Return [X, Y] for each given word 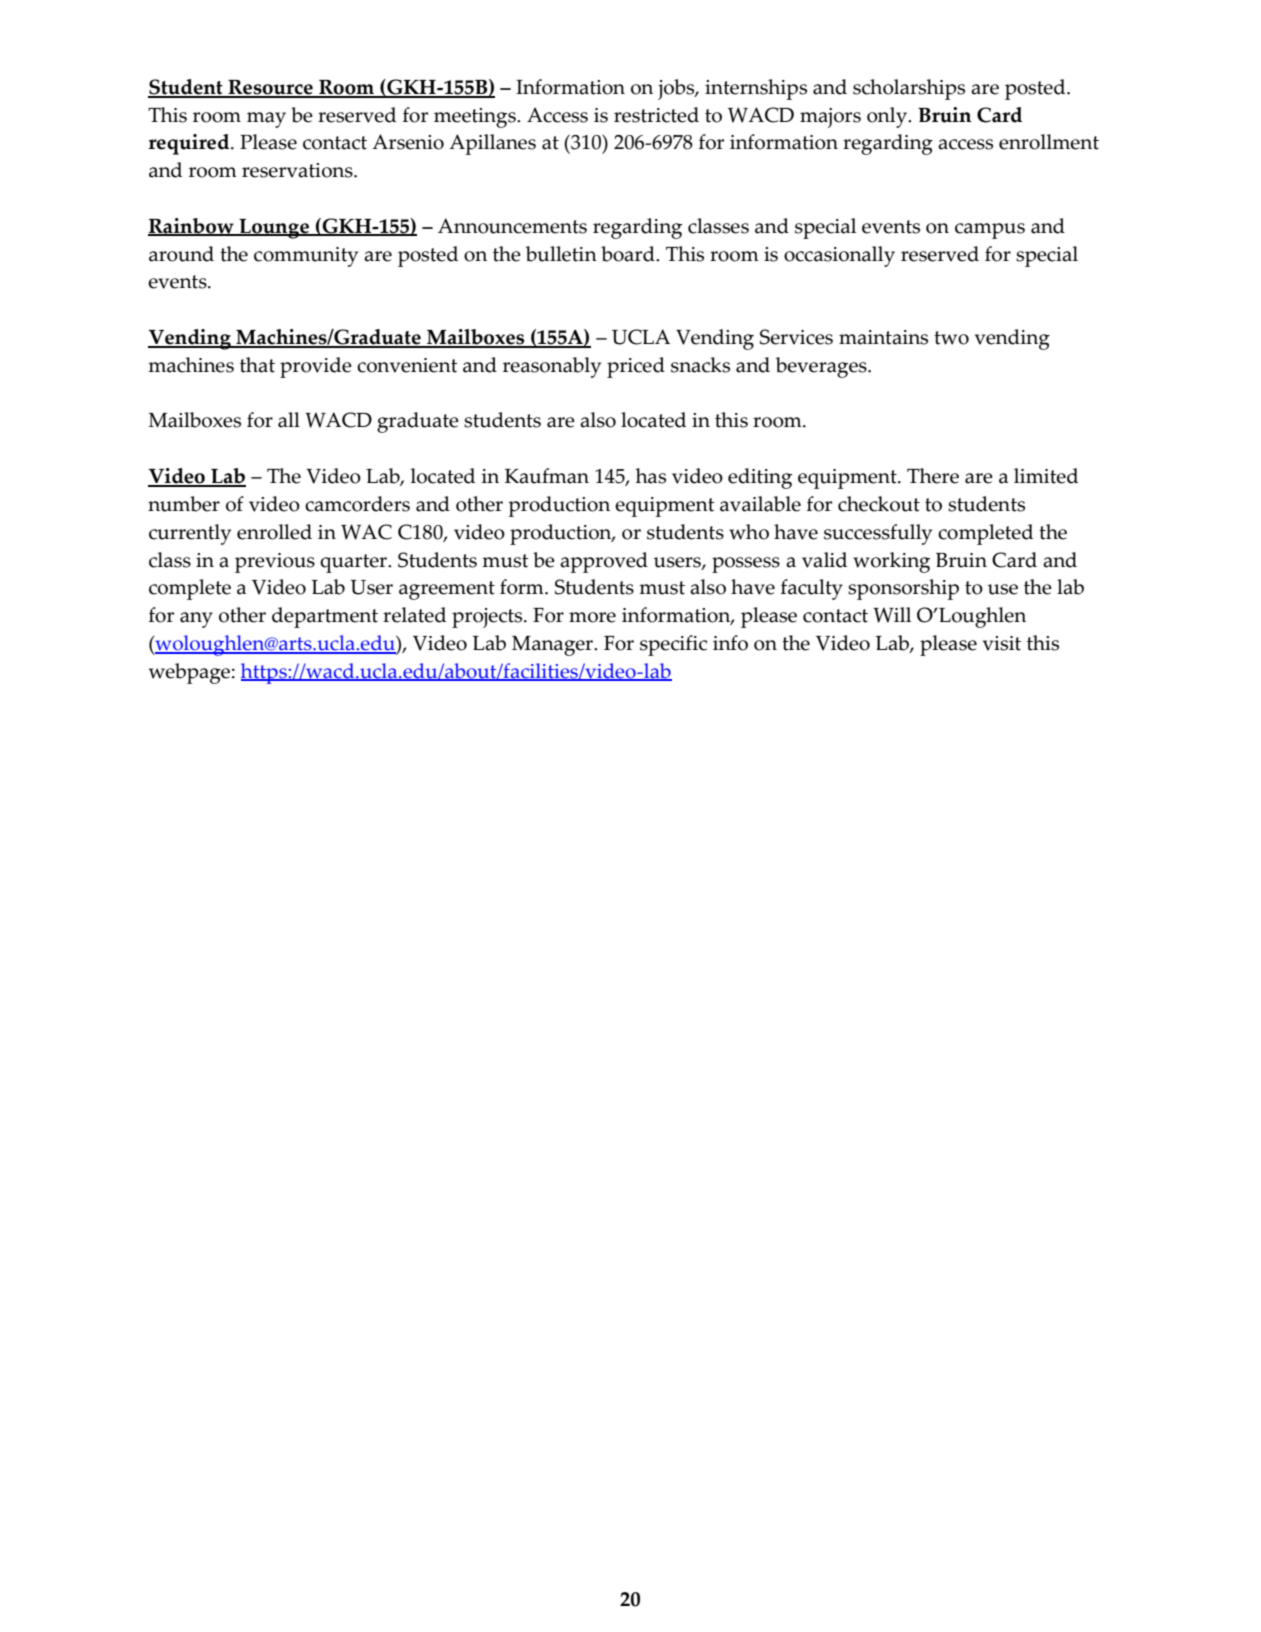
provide [316, 367]
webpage [189, 673]
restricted [656, 115]
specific [673, 645]
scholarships [909, 89]
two [951, 338]
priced [636, 367]
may [266, 120]
